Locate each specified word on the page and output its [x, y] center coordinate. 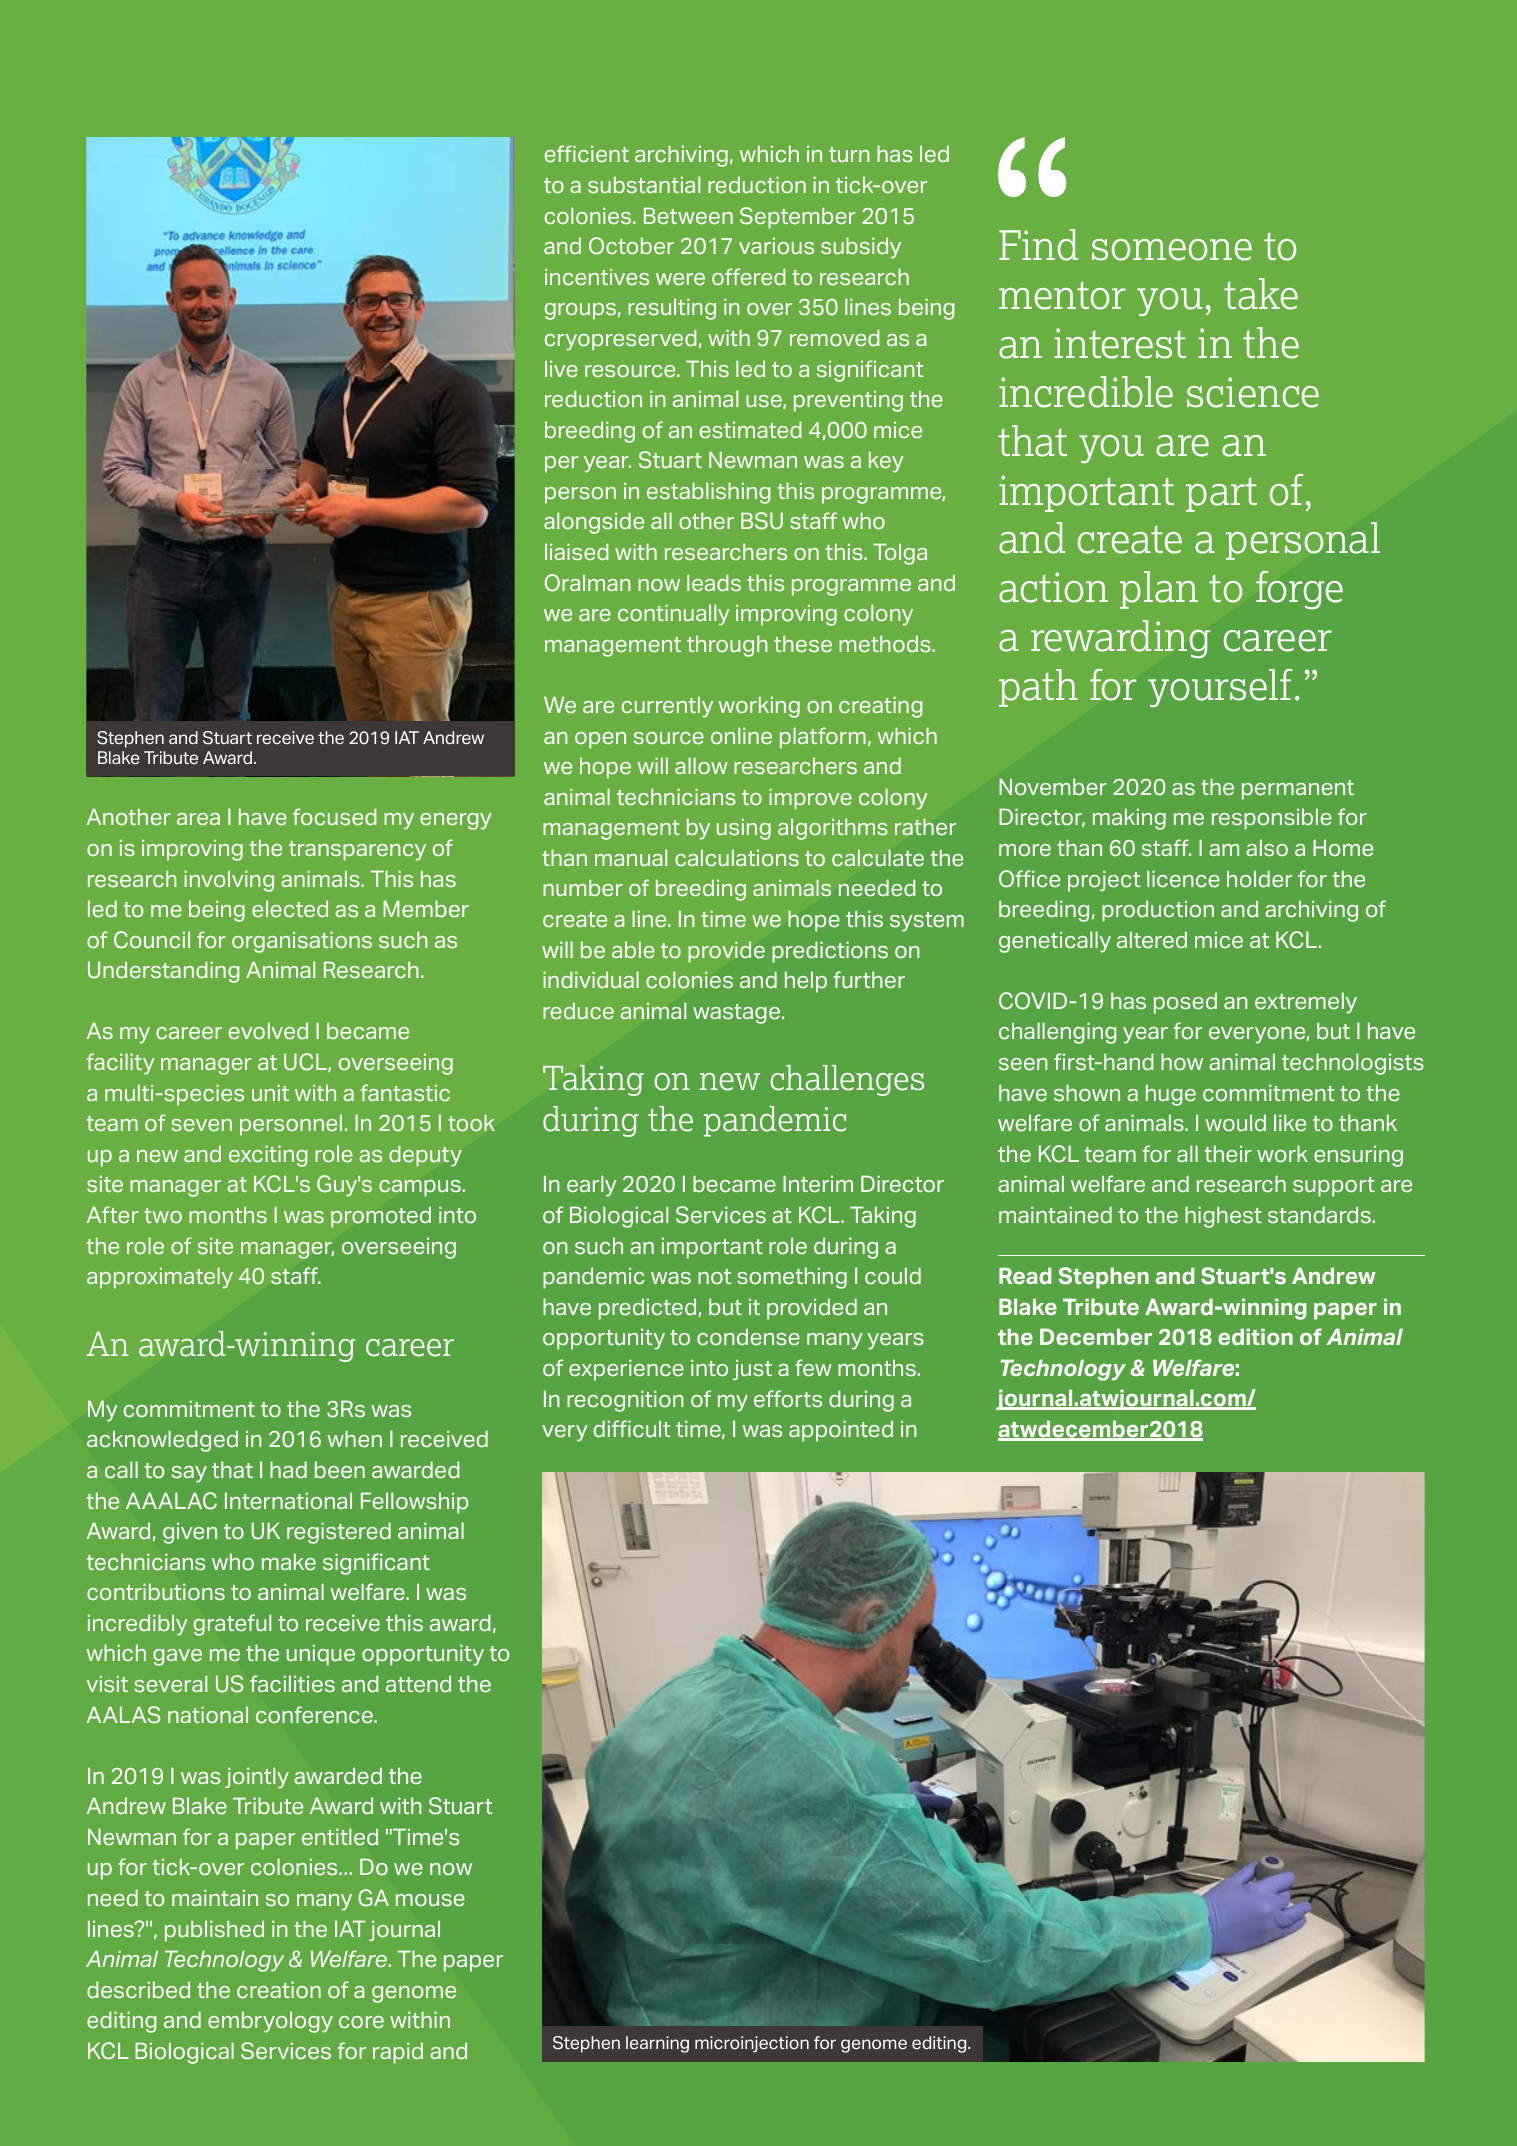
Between [688, 216]
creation [279, 1990]
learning [657, 2044]
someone [1172, 250]
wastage [738, 1014]
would [1235, 1123]
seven [201, 1125]
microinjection [752, 2044]
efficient [587, 154]
